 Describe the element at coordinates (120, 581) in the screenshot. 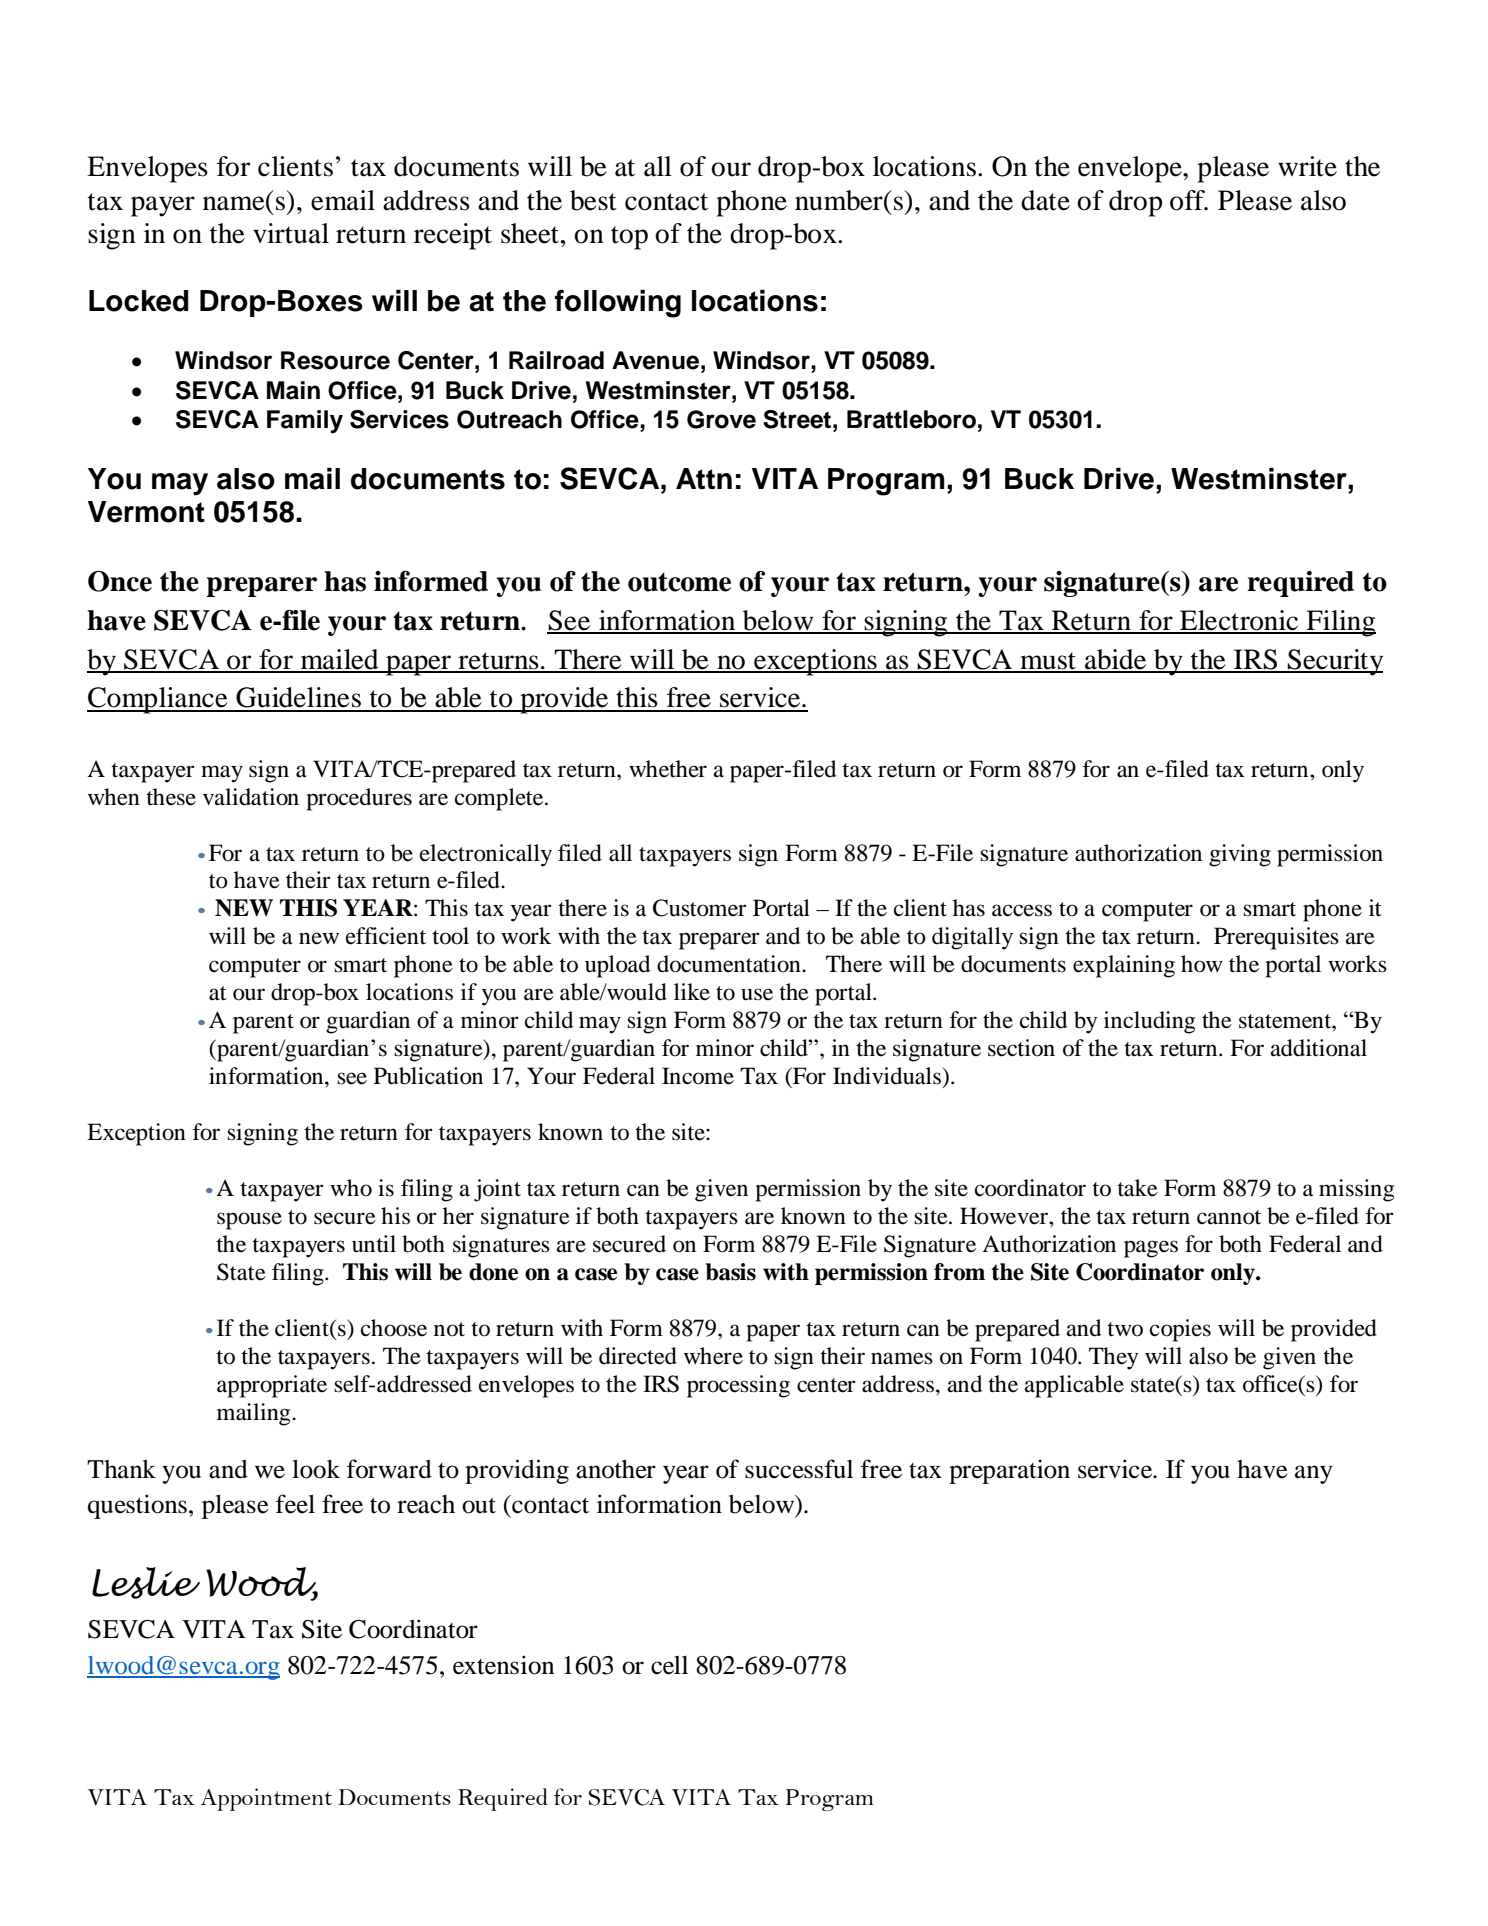

I see `Once` at that location.
